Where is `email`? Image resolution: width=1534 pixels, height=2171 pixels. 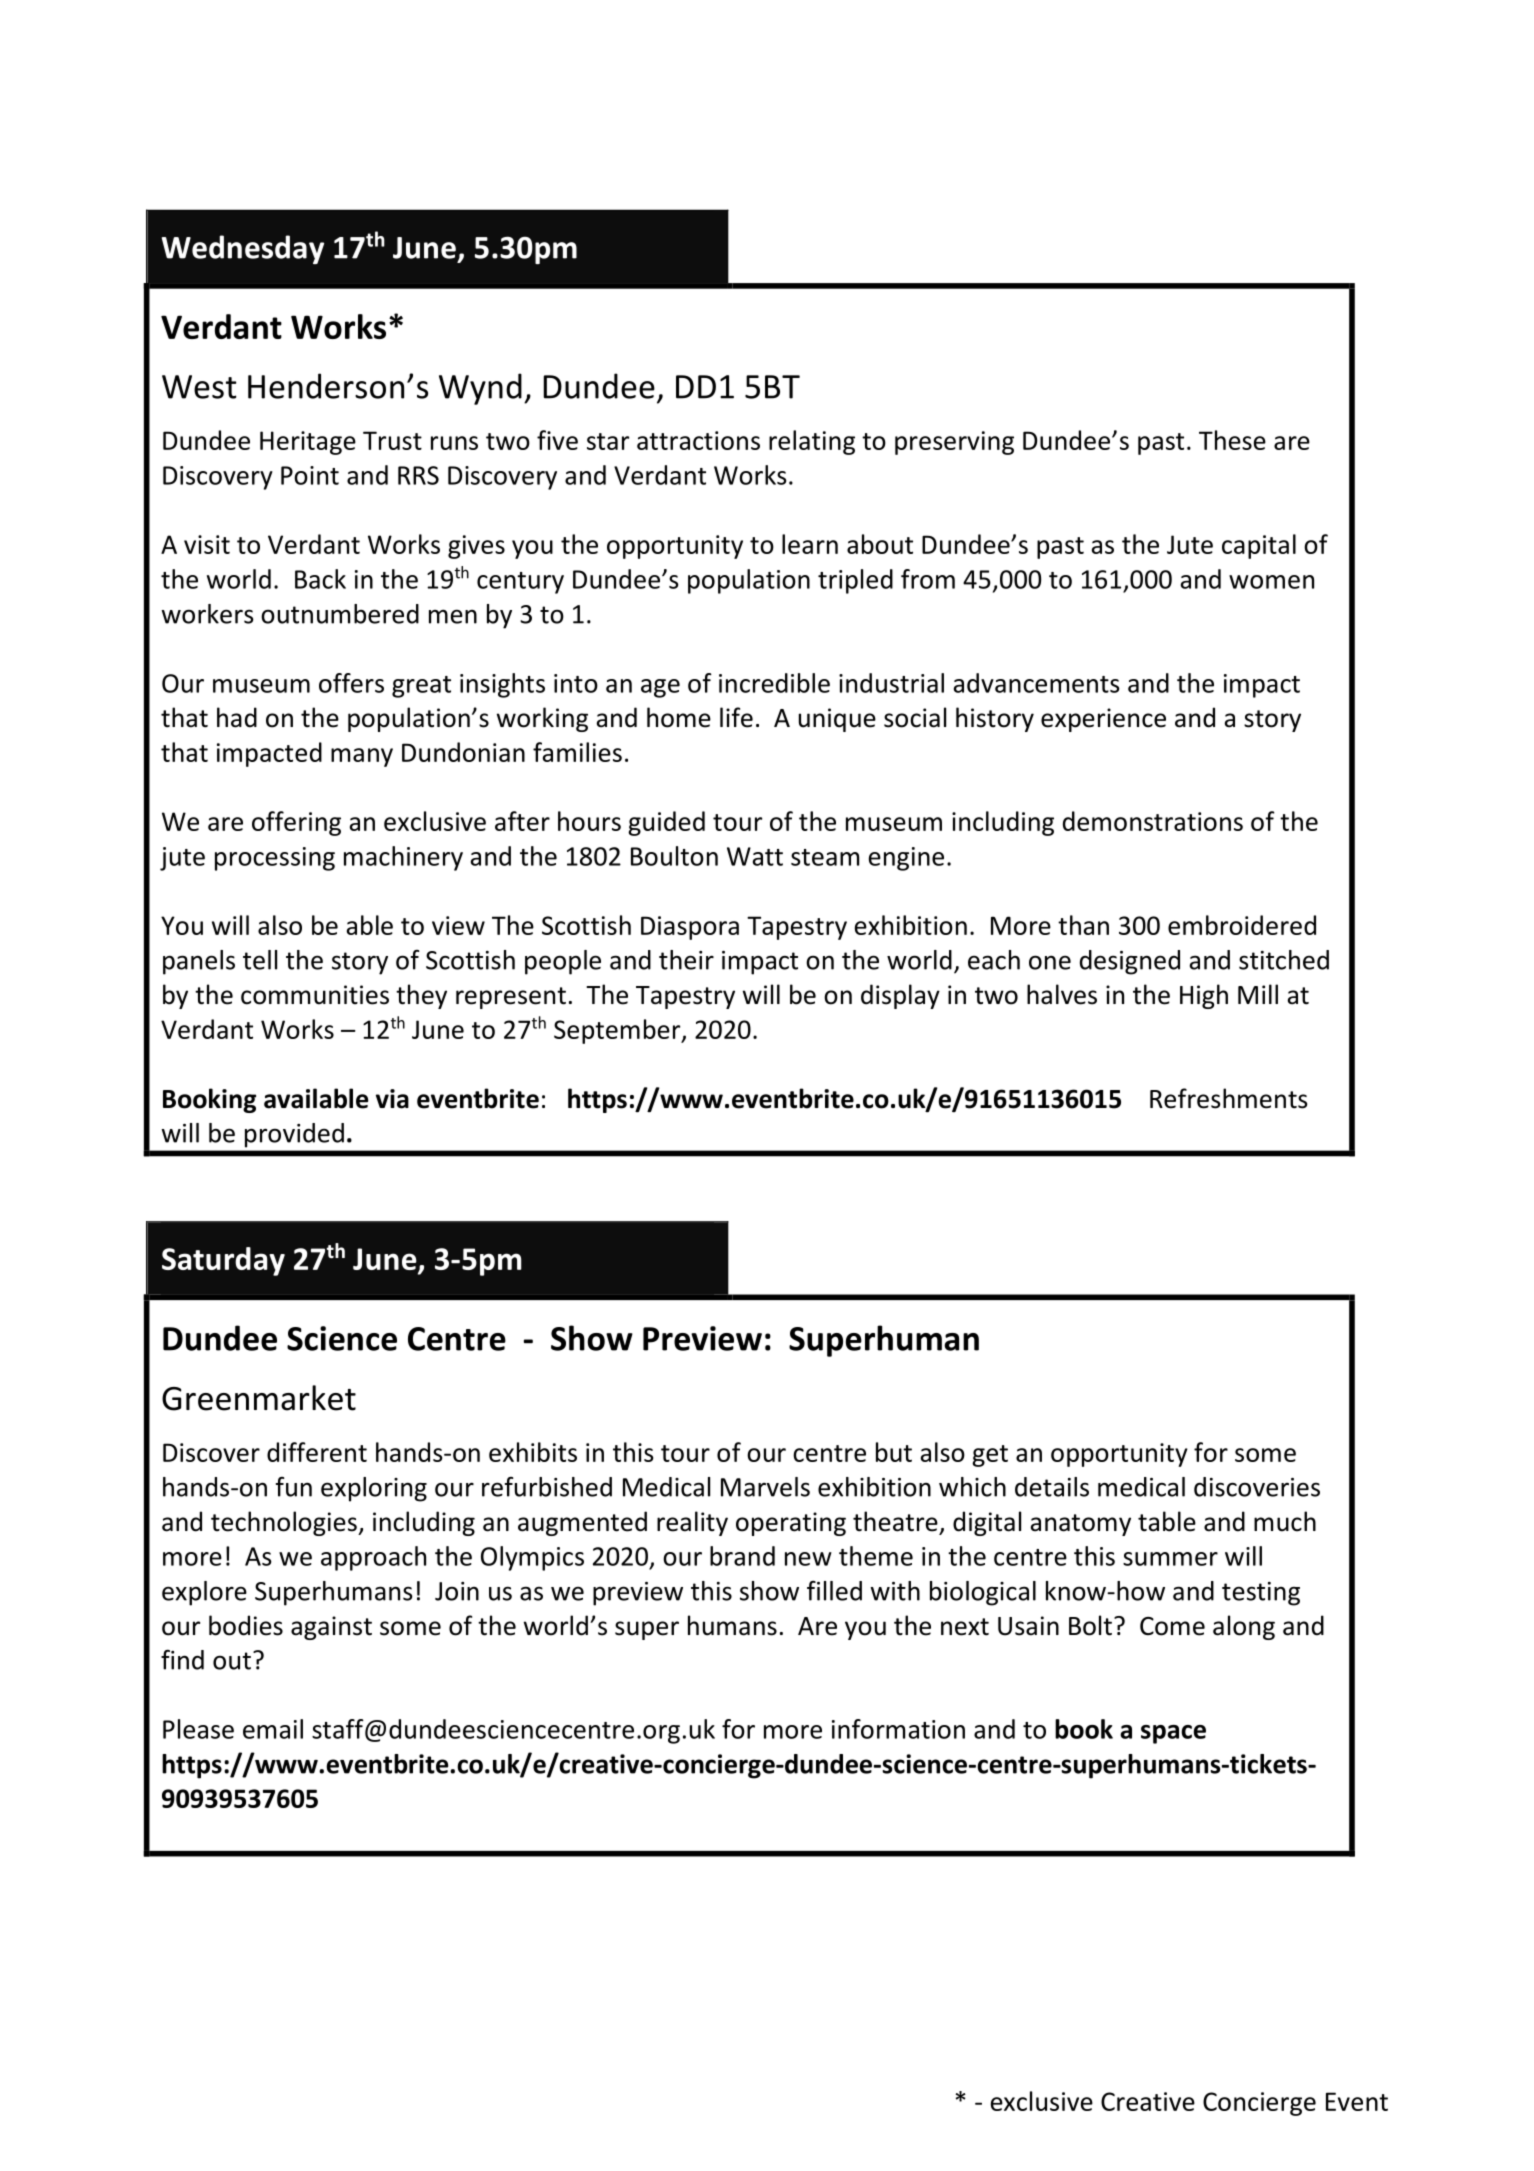
email is located at coordinates (273, 1729).
